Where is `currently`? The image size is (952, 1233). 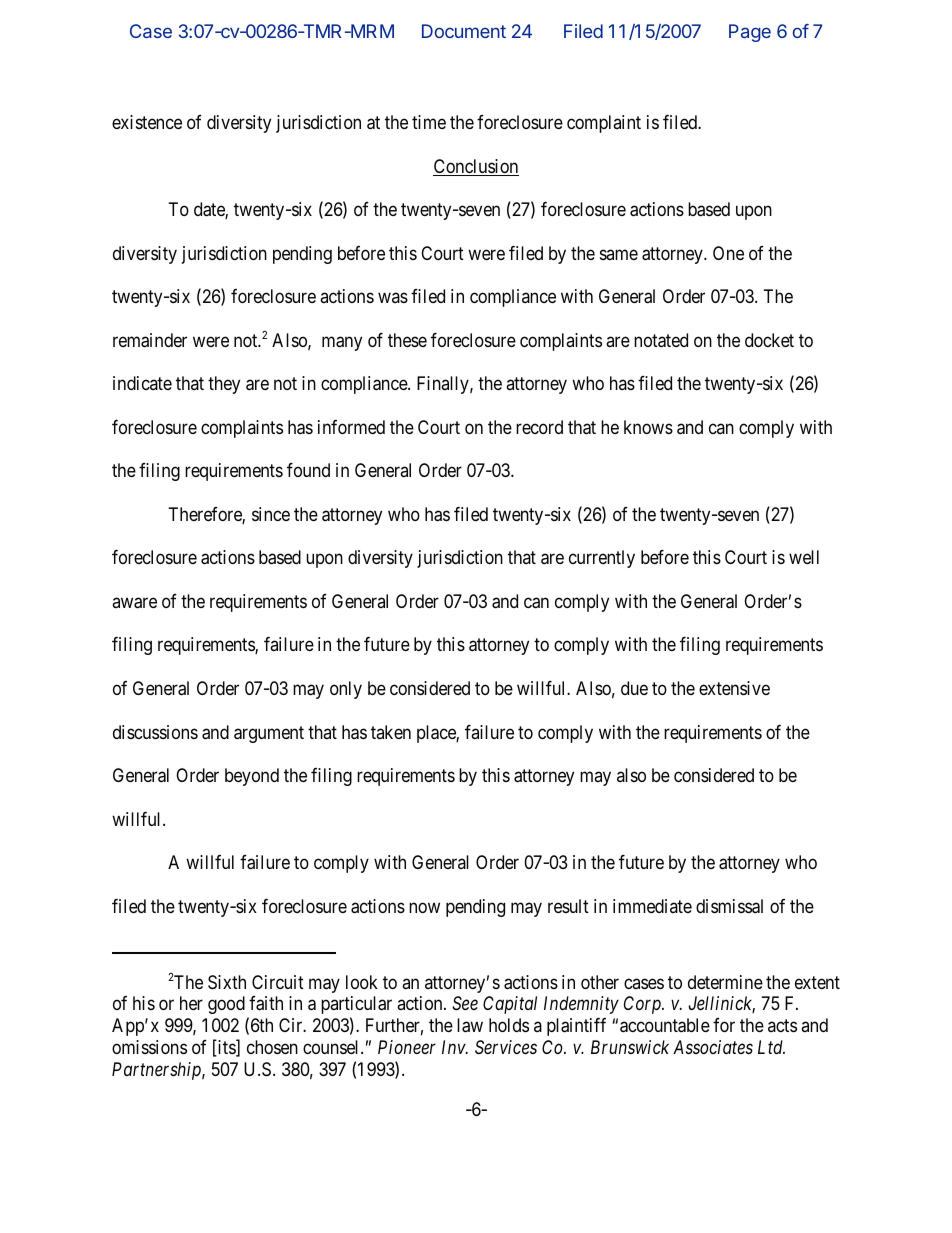
currently is located at coordinates (602, 559).
